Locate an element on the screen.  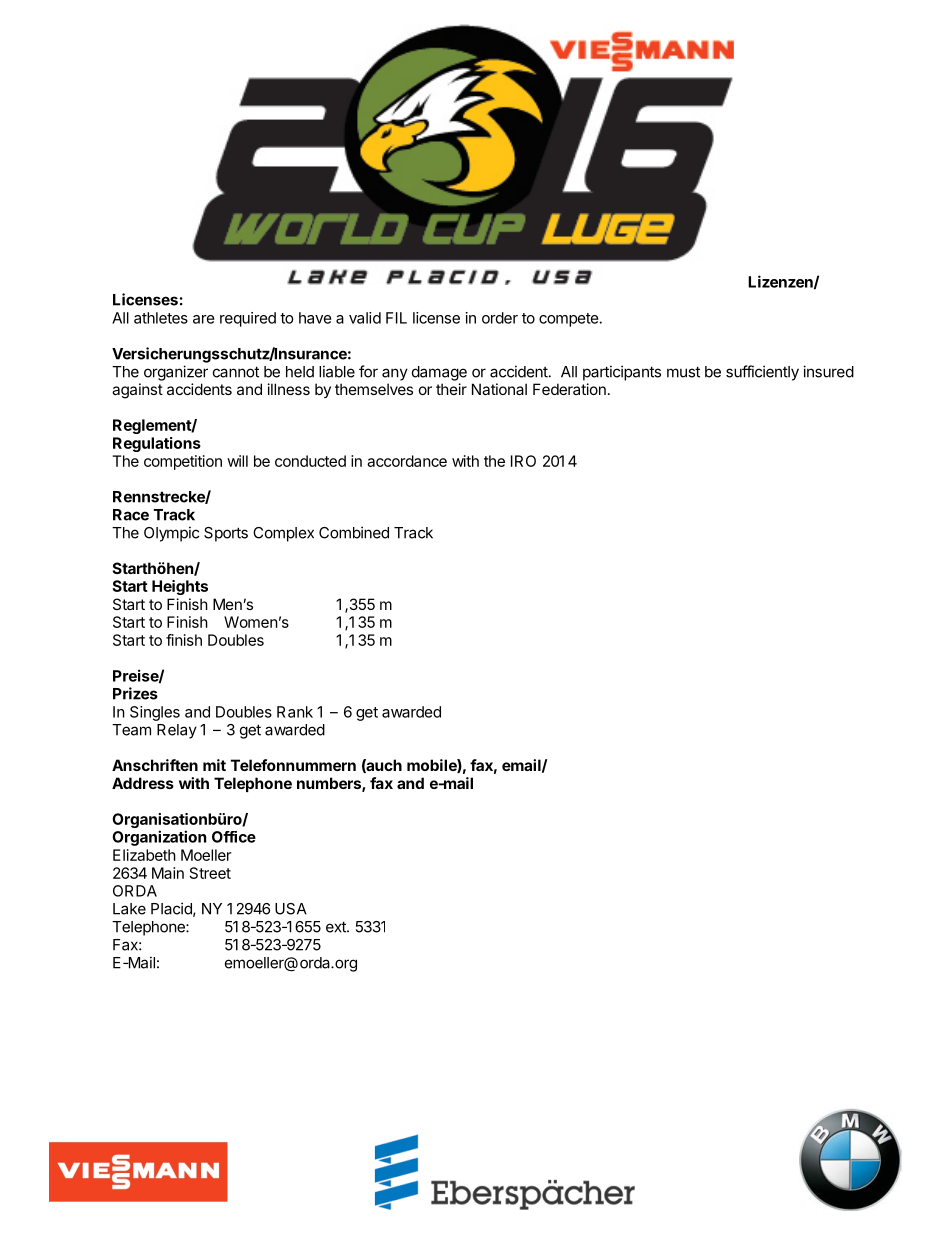
mit is located at coordinates (214, 765).
